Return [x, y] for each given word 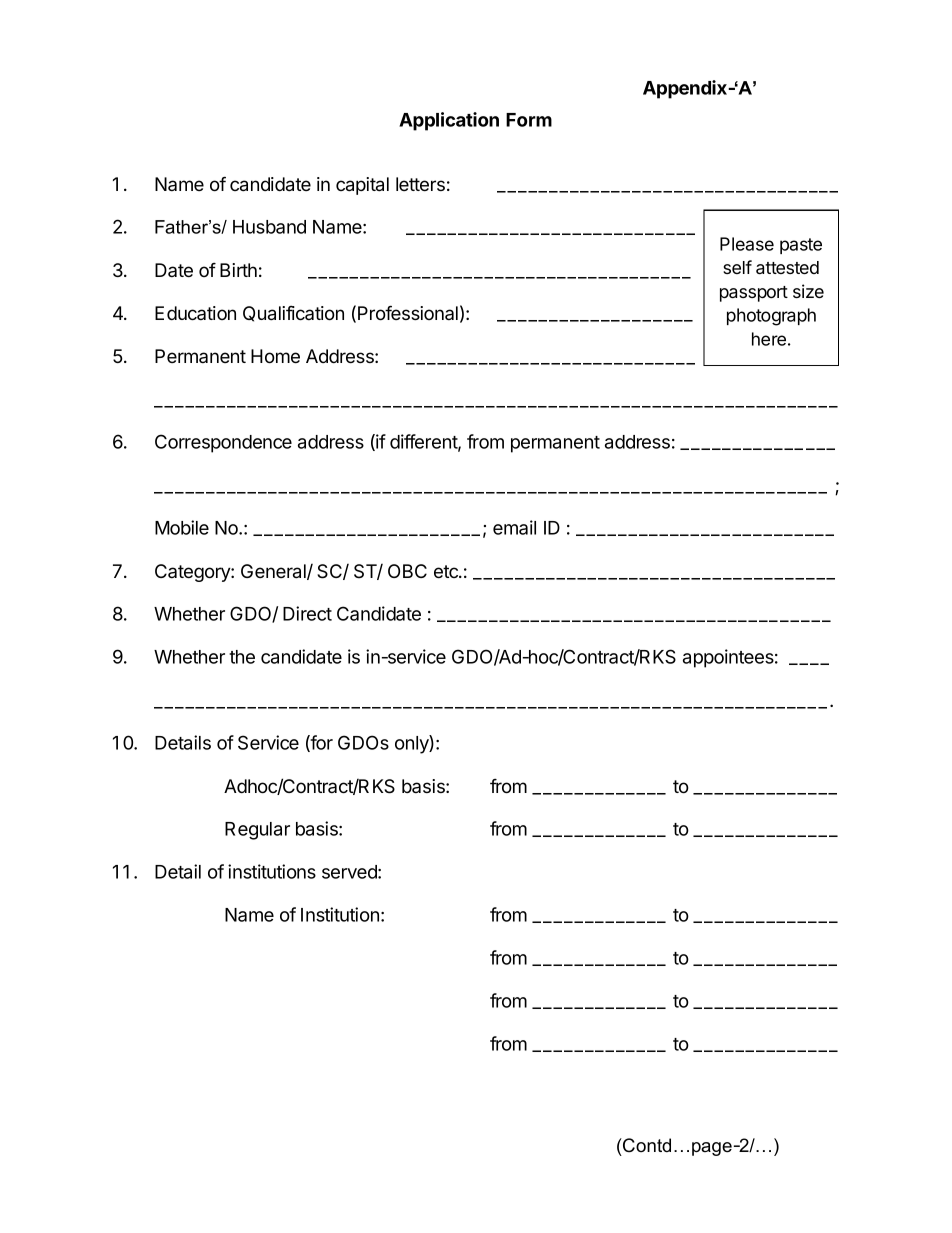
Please [747, 244]
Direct [307, 613]
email [514, 527]
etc [447, 571]
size [808, 291]
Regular [257, 831]
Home [275, 356]
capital [362, 186]
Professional [408, 313]
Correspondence [223, 443]
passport [754, 294]
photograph [771, 317]
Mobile [182, 527]
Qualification [293, 314]
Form [529, 120]
